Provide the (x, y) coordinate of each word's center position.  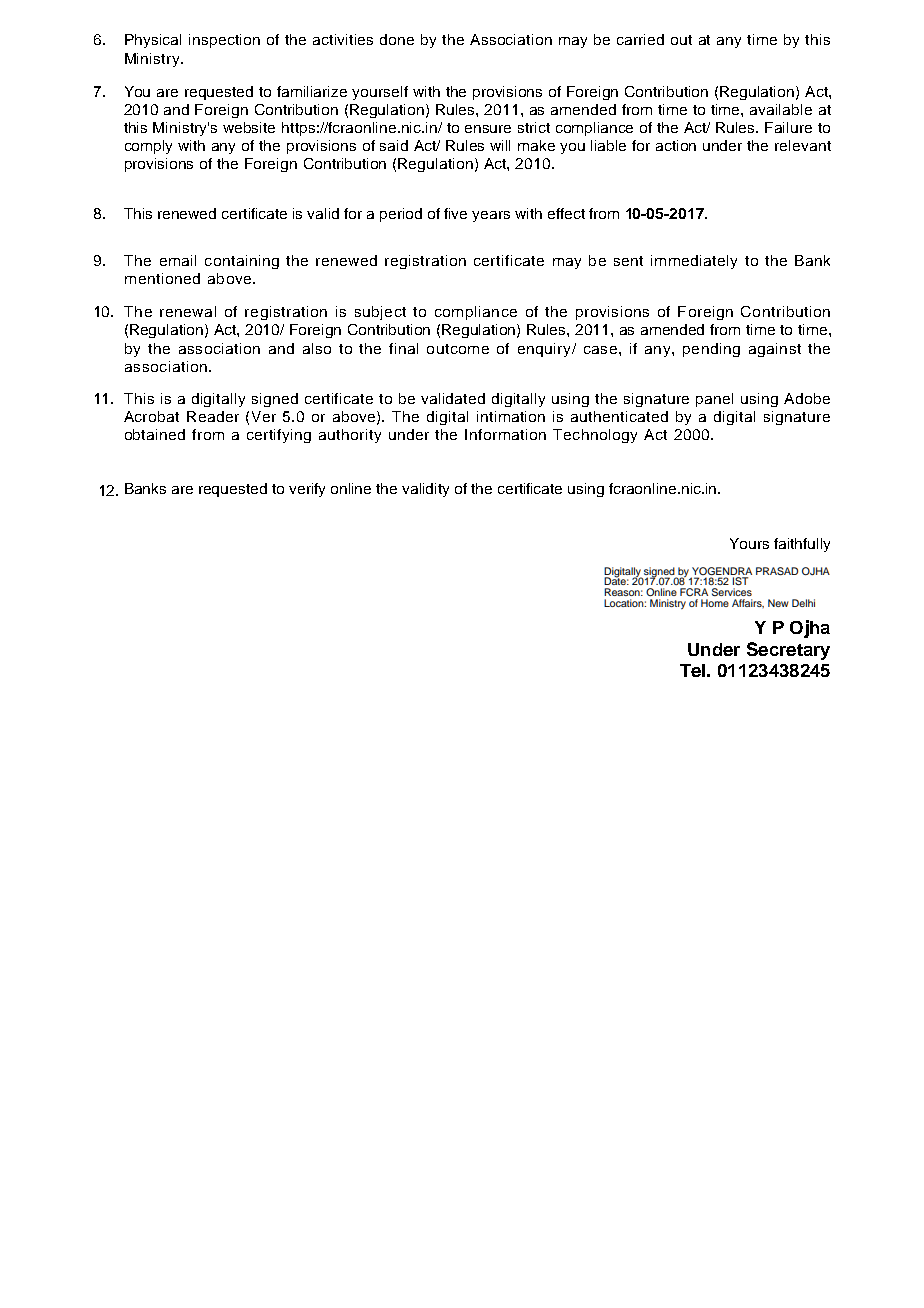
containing (242, 262)
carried (640, 39)
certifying (279, 436)
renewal (188, 311)
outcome (458, 349)
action (676, 145)
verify (307, 490)
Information (505, 434)
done (397, 39)
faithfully (802, 545)
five (455, 213)
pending (711, 350)
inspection (224, 41)
